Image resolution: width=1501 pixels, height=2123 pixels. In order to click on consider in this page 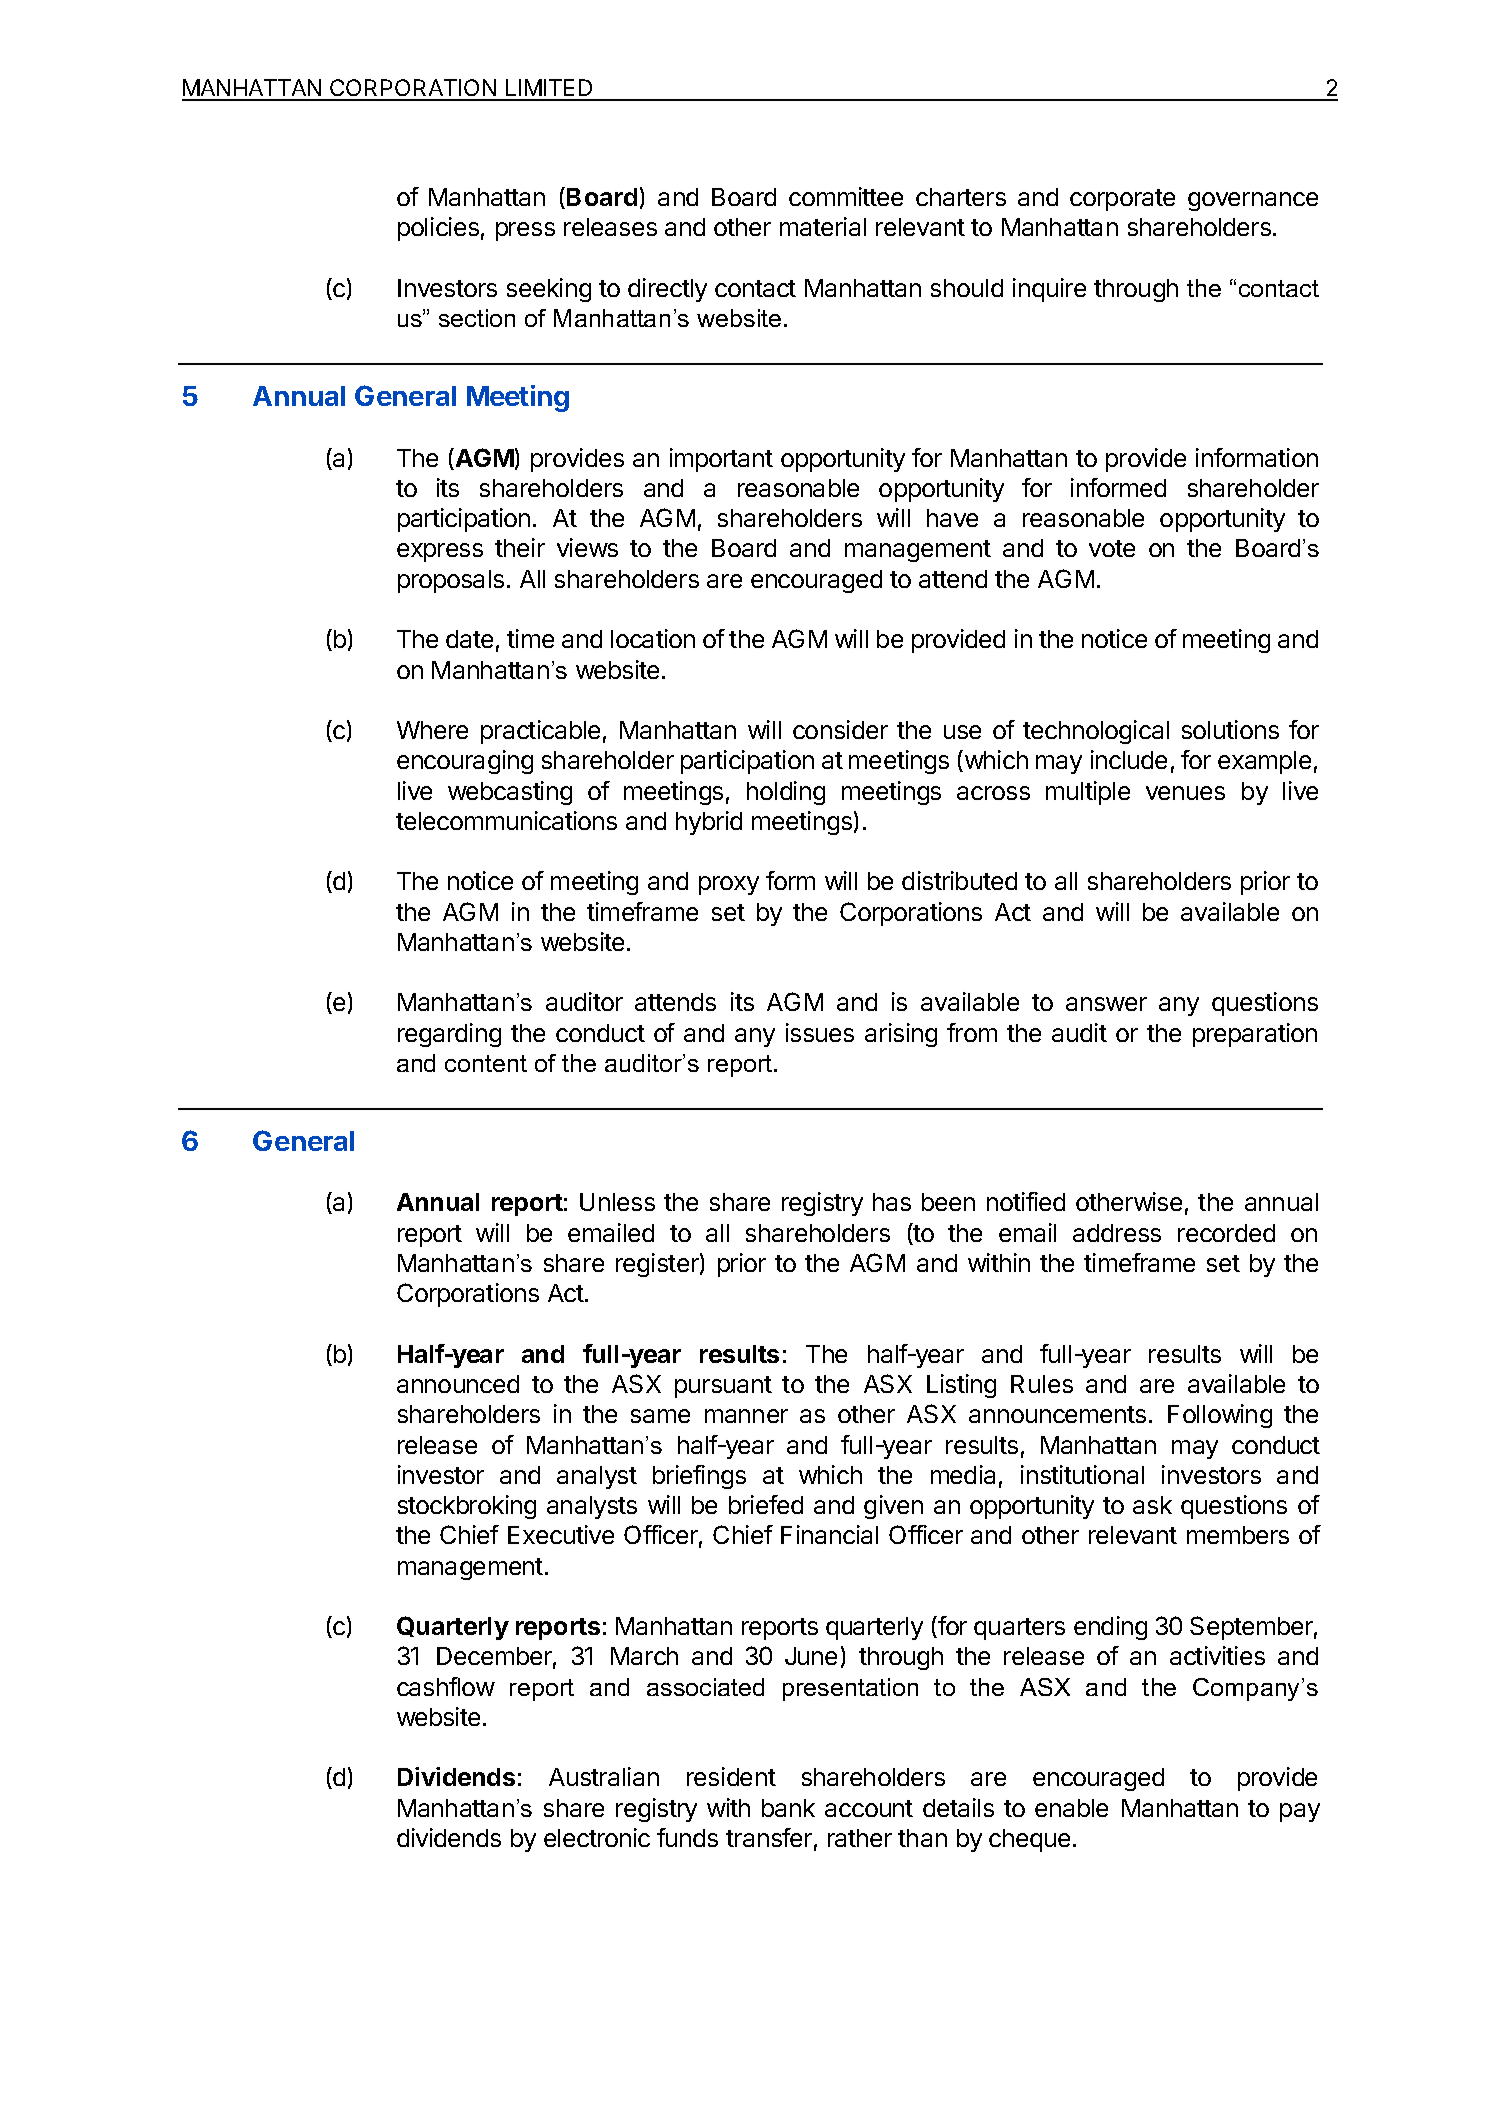, I will do `click(840, 729)`.
